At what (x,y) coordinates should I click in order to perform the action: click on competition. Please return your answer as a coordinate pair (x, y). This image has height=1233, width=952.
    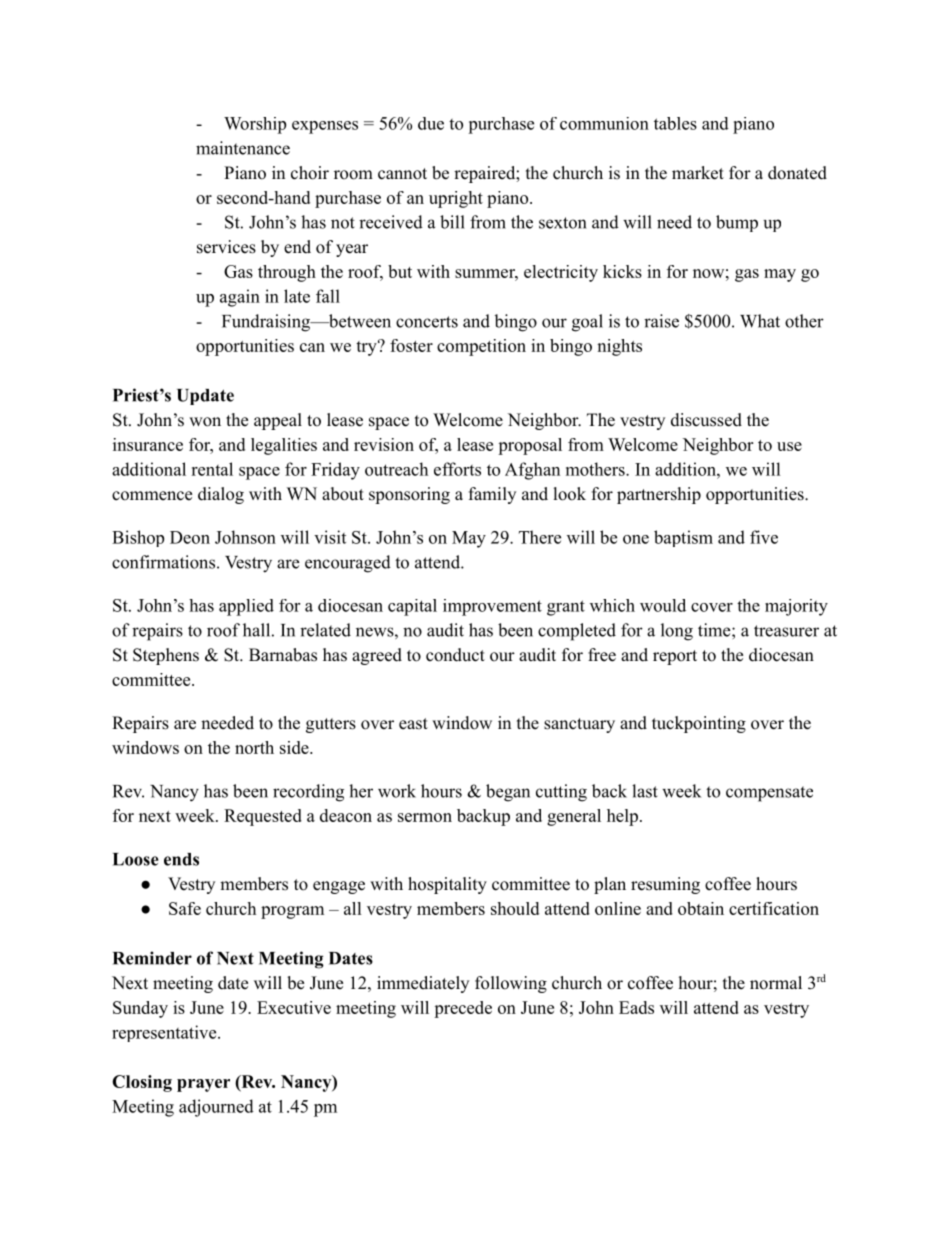
    Looking at the image, I should click on (481, 347).
